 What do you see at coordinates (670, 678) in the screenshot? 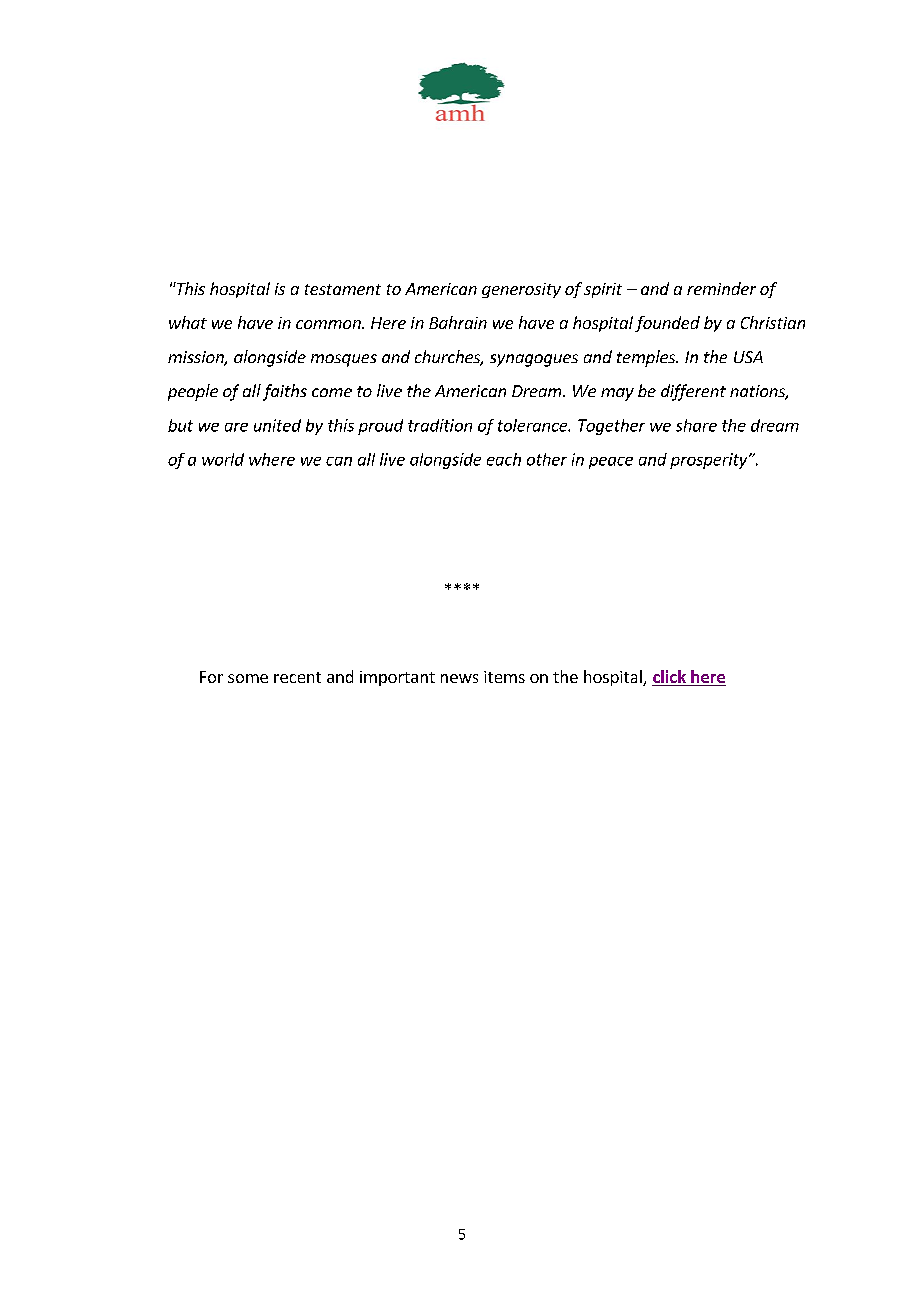
I see `click` at bounding box center [670, 678].
